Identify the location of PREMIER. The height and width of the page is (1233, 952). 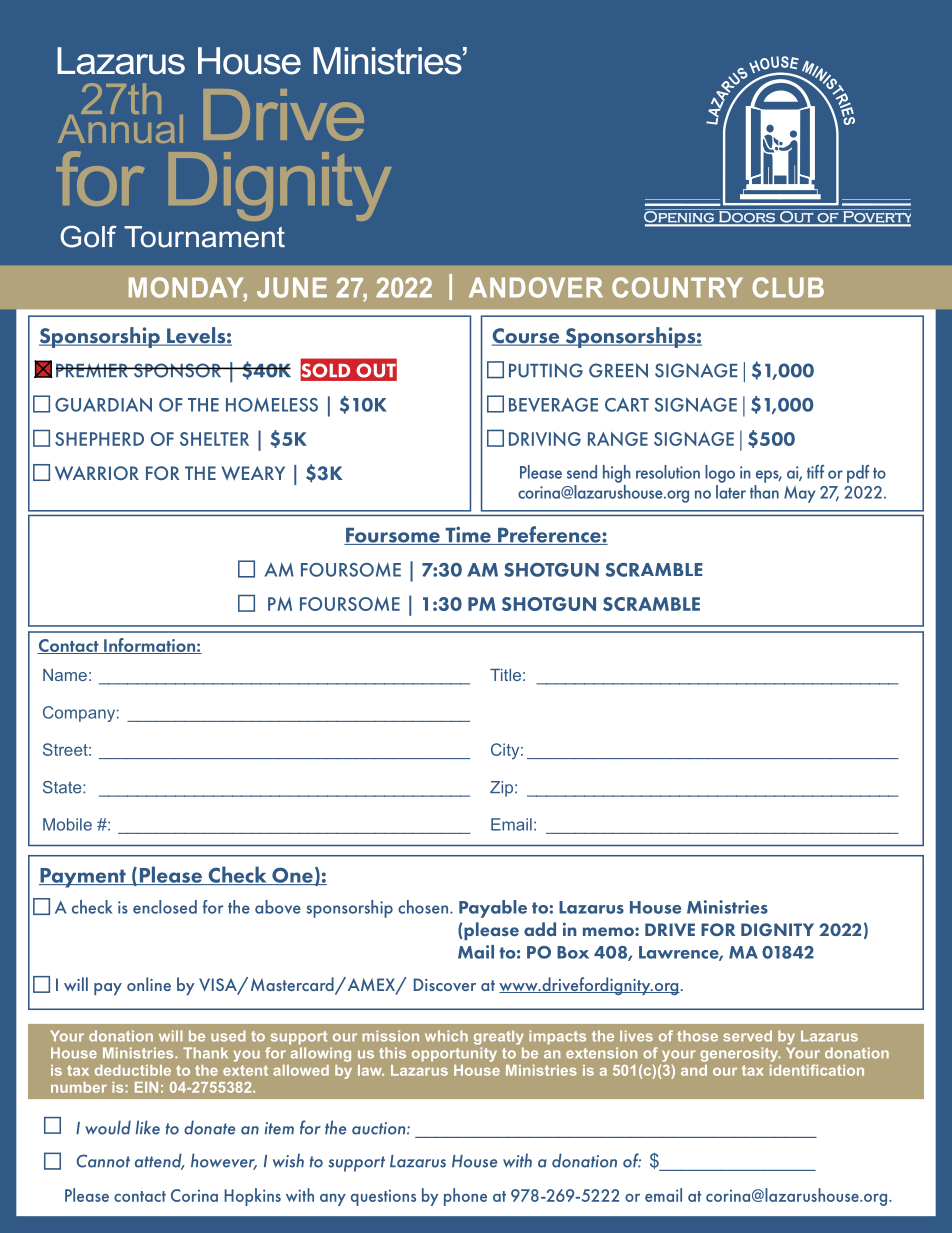
(93, 370).
